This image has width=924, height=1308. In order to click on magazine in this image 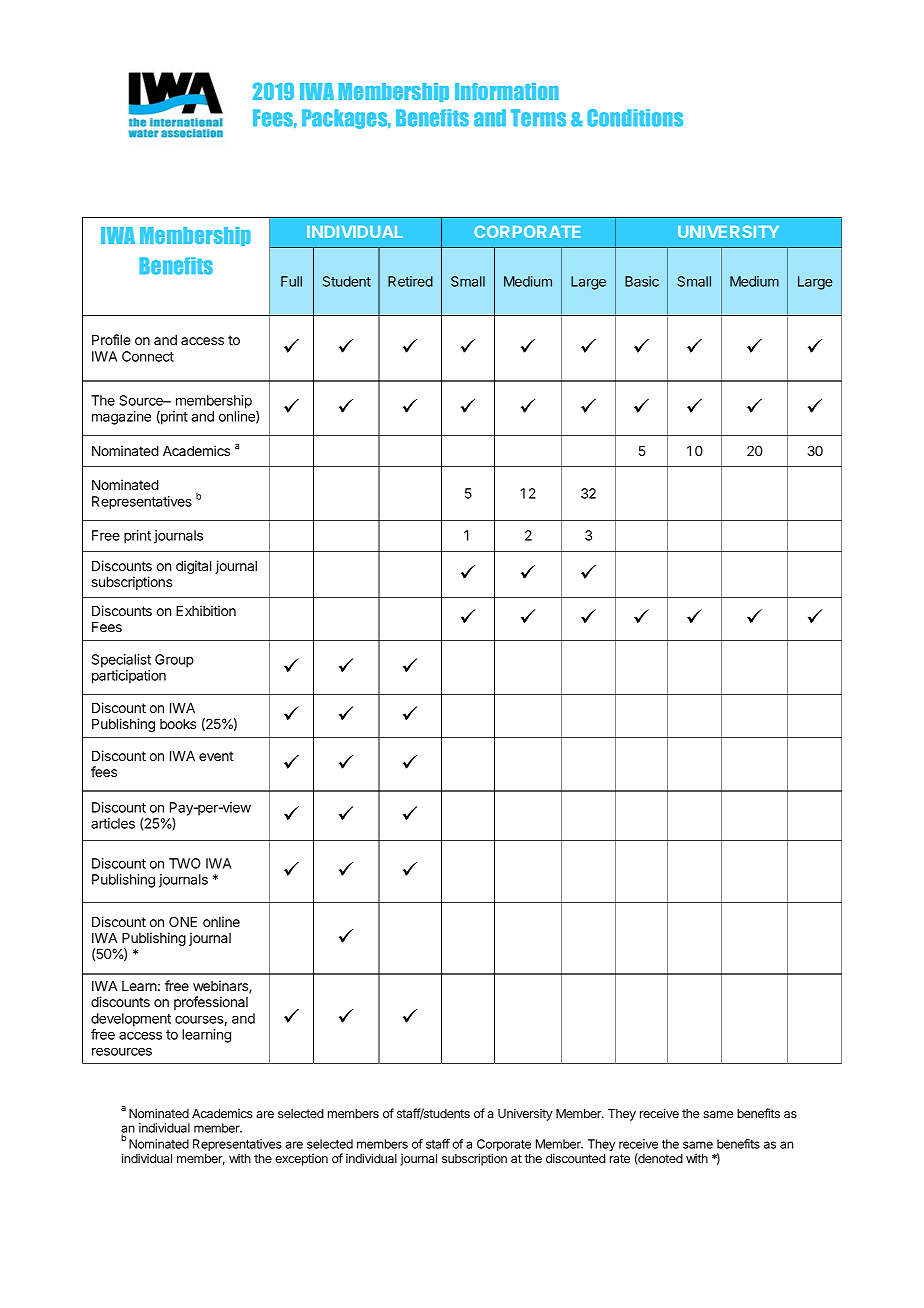, I will do `click(121, 418)`.
